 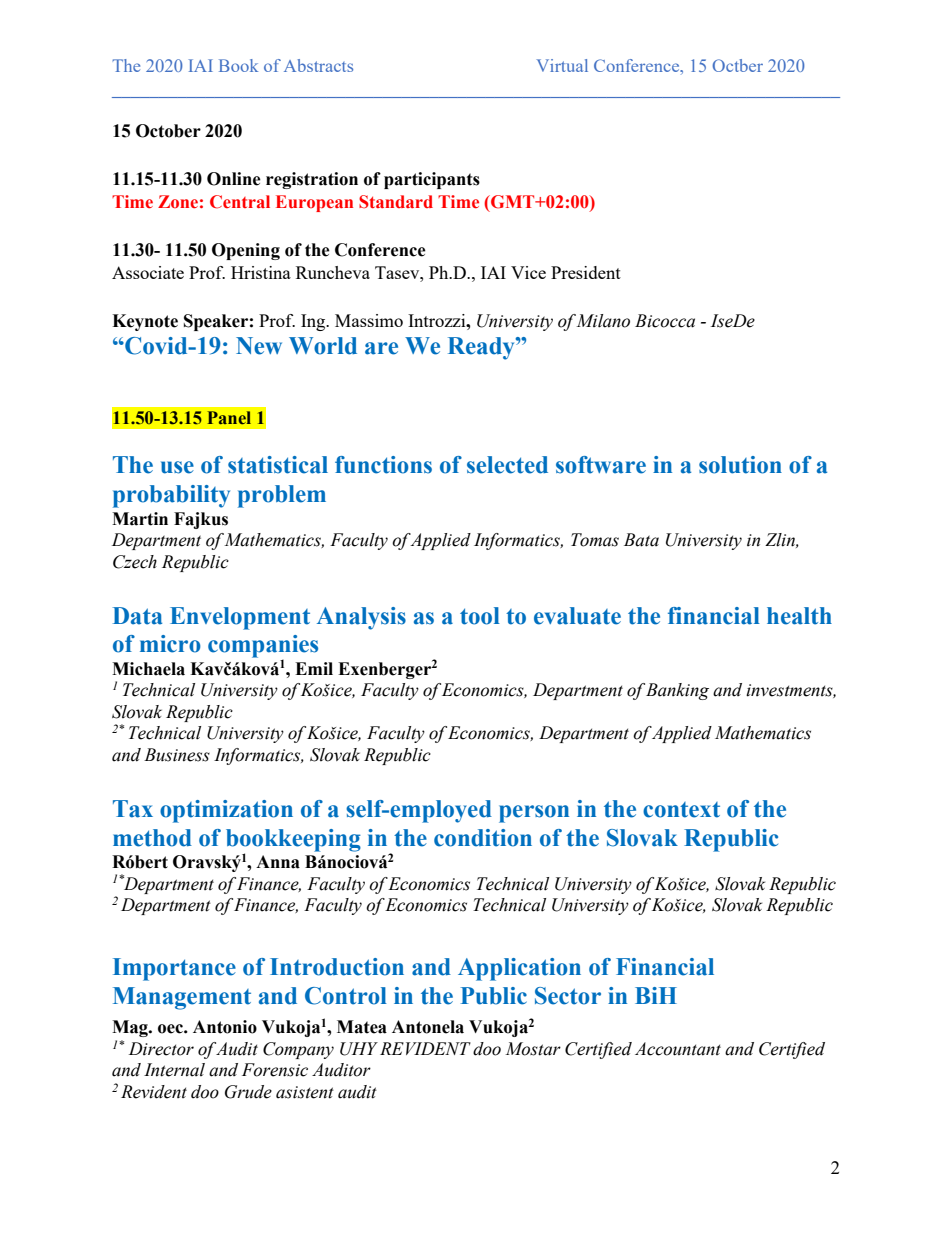 What do you see at coordinates (533, 1049) in the page?
I see `Mostar` at bounding box center [533, 1049].
